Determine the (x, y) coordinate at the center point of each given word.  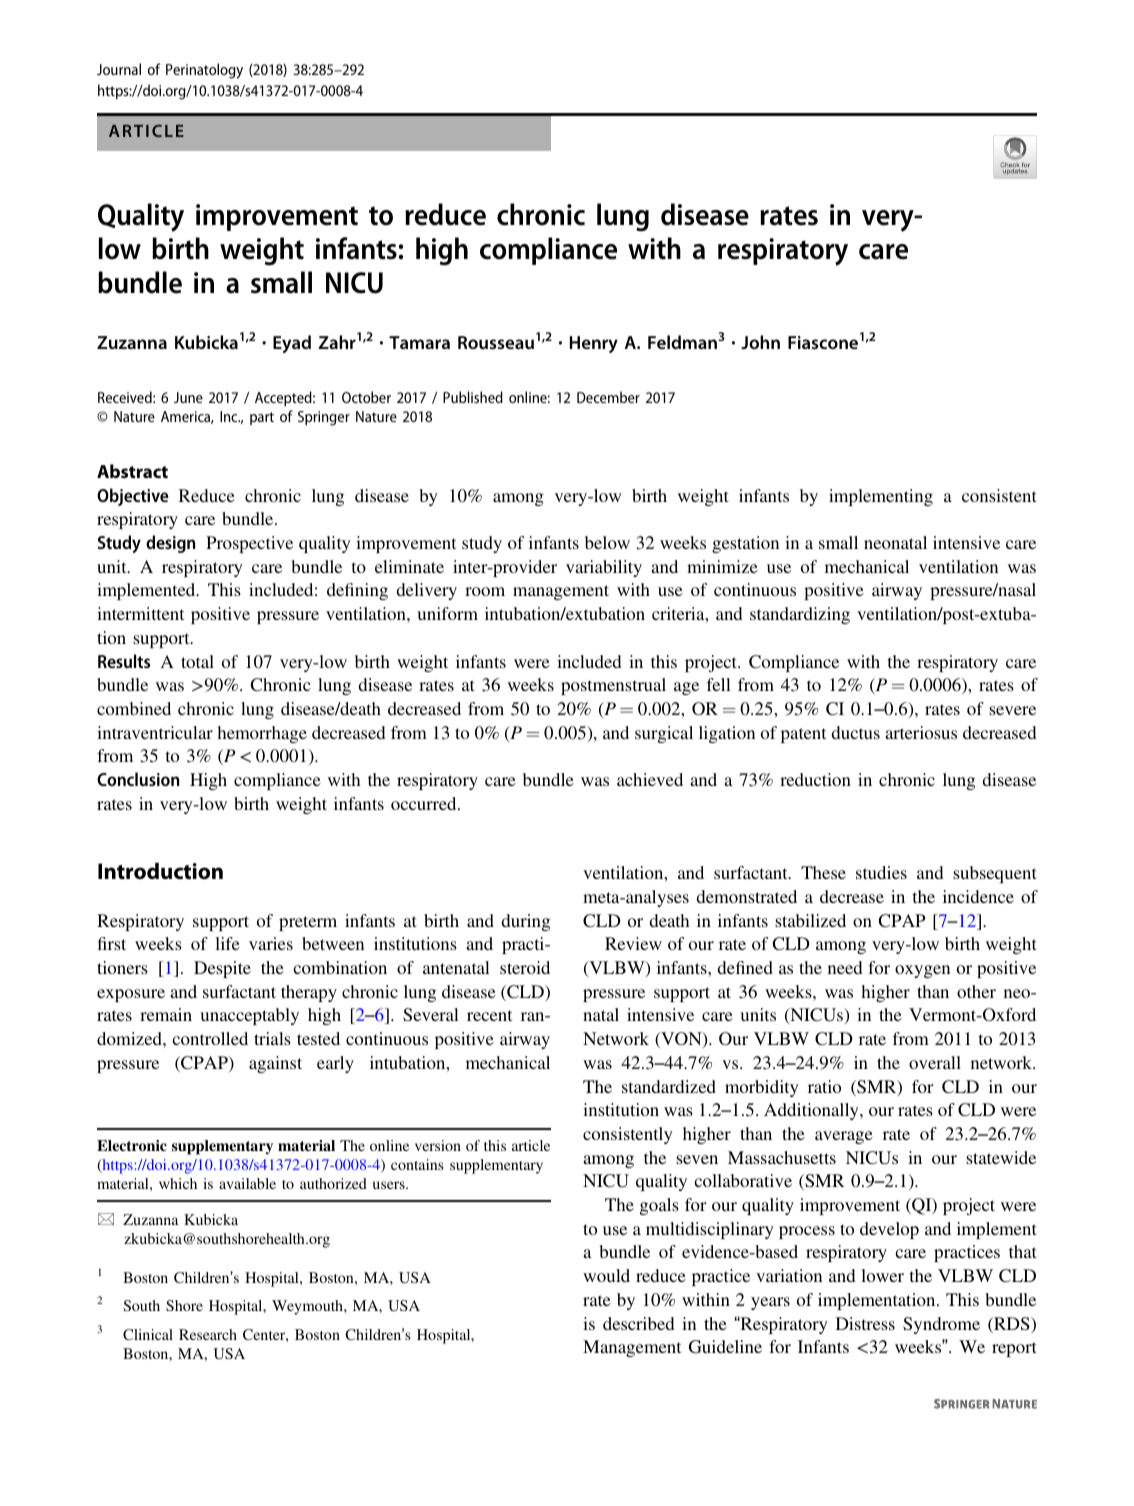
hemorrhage (262, 734)
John (760, 342)
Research (208, 1334)
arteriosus (921, 732)
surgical (664, 734)
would (606, 1275)
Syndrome (941, 1325)
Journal (119, 69)
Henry (594, 344)
